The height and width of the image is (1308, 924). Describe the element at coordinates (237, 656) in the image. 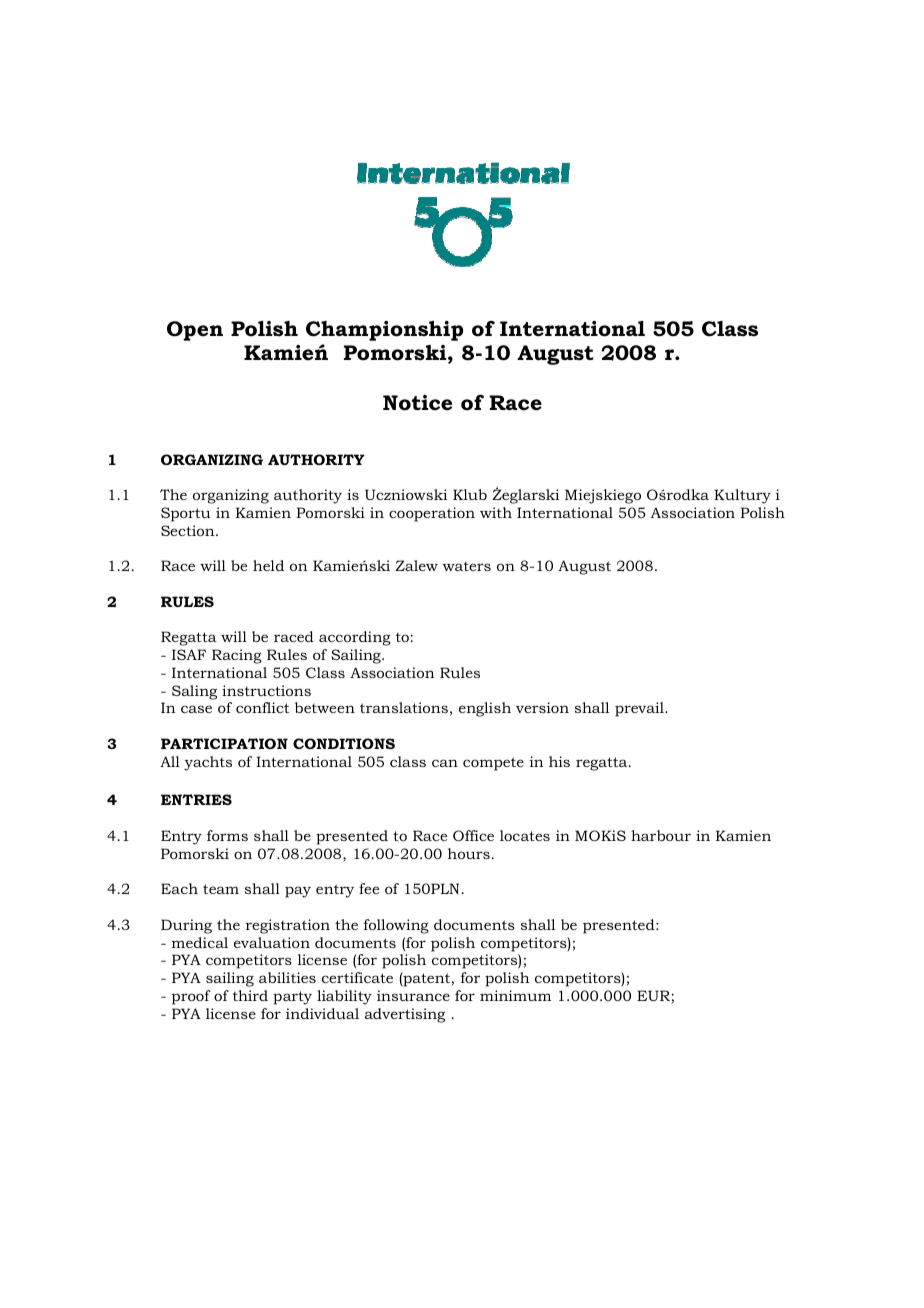

I see `Racing` at that location.
